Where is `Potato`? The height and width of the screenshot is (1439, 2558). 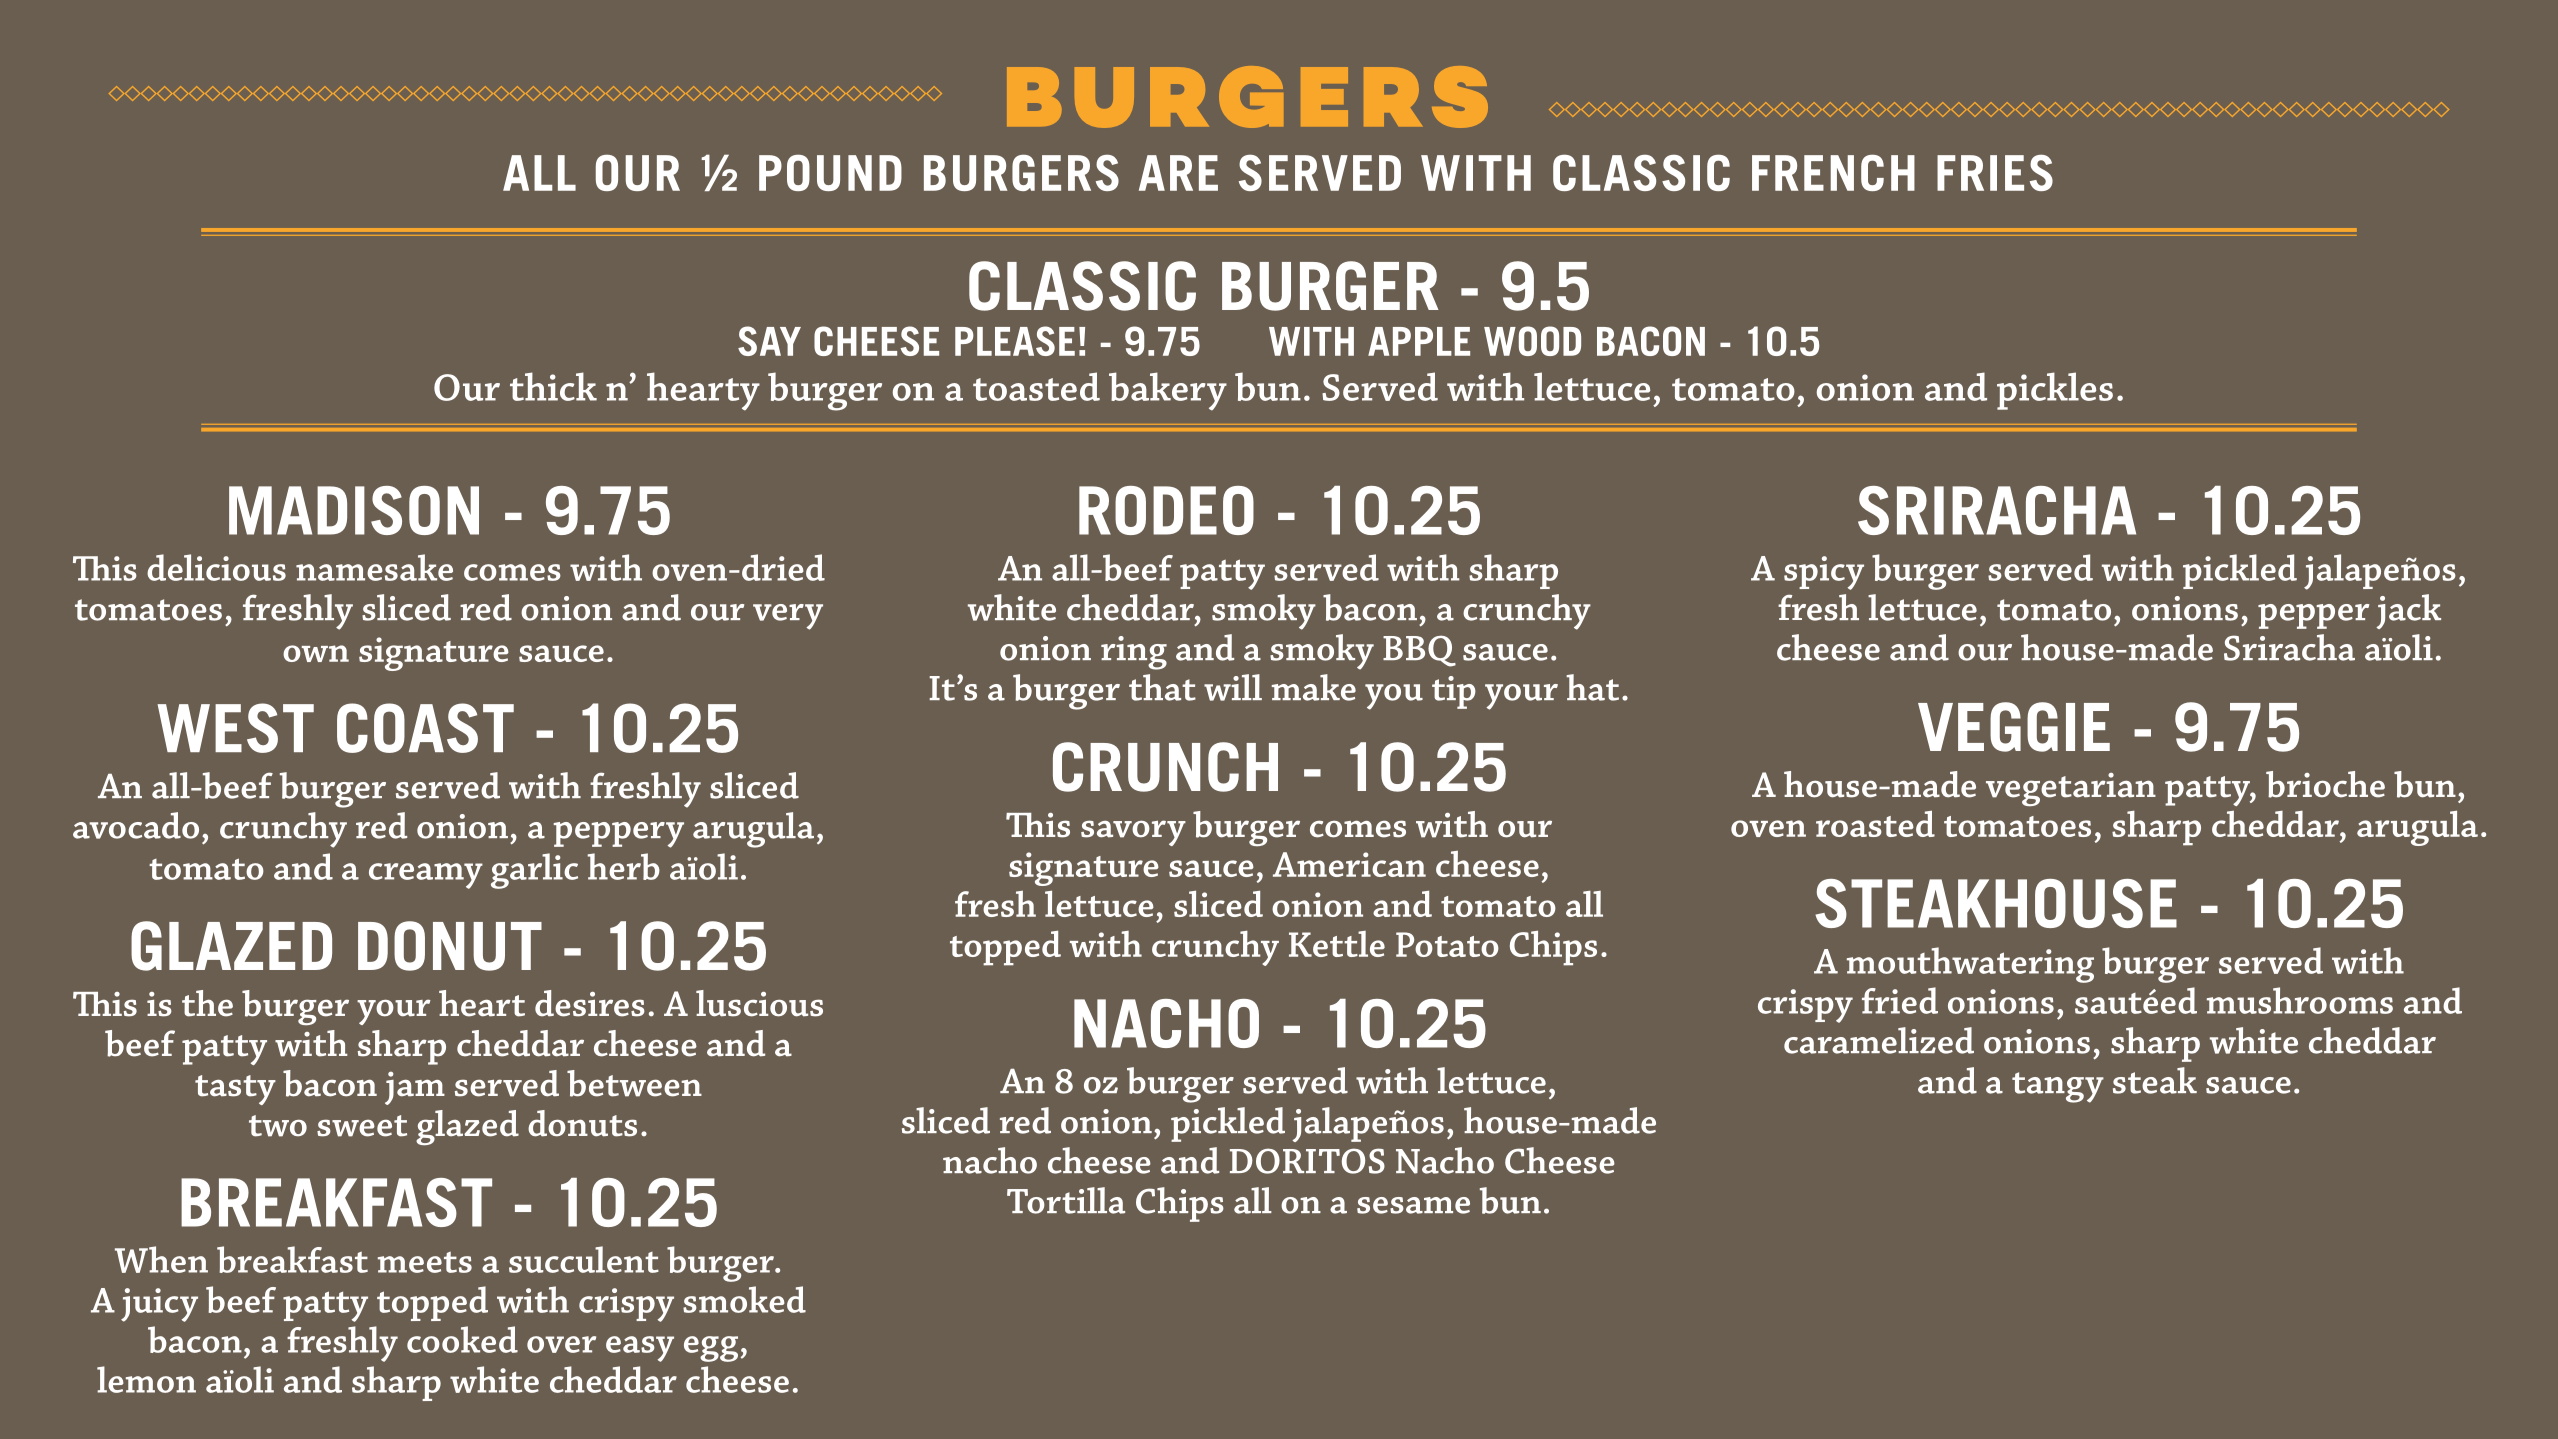
Potato is located at coordinates (1447, 944).
